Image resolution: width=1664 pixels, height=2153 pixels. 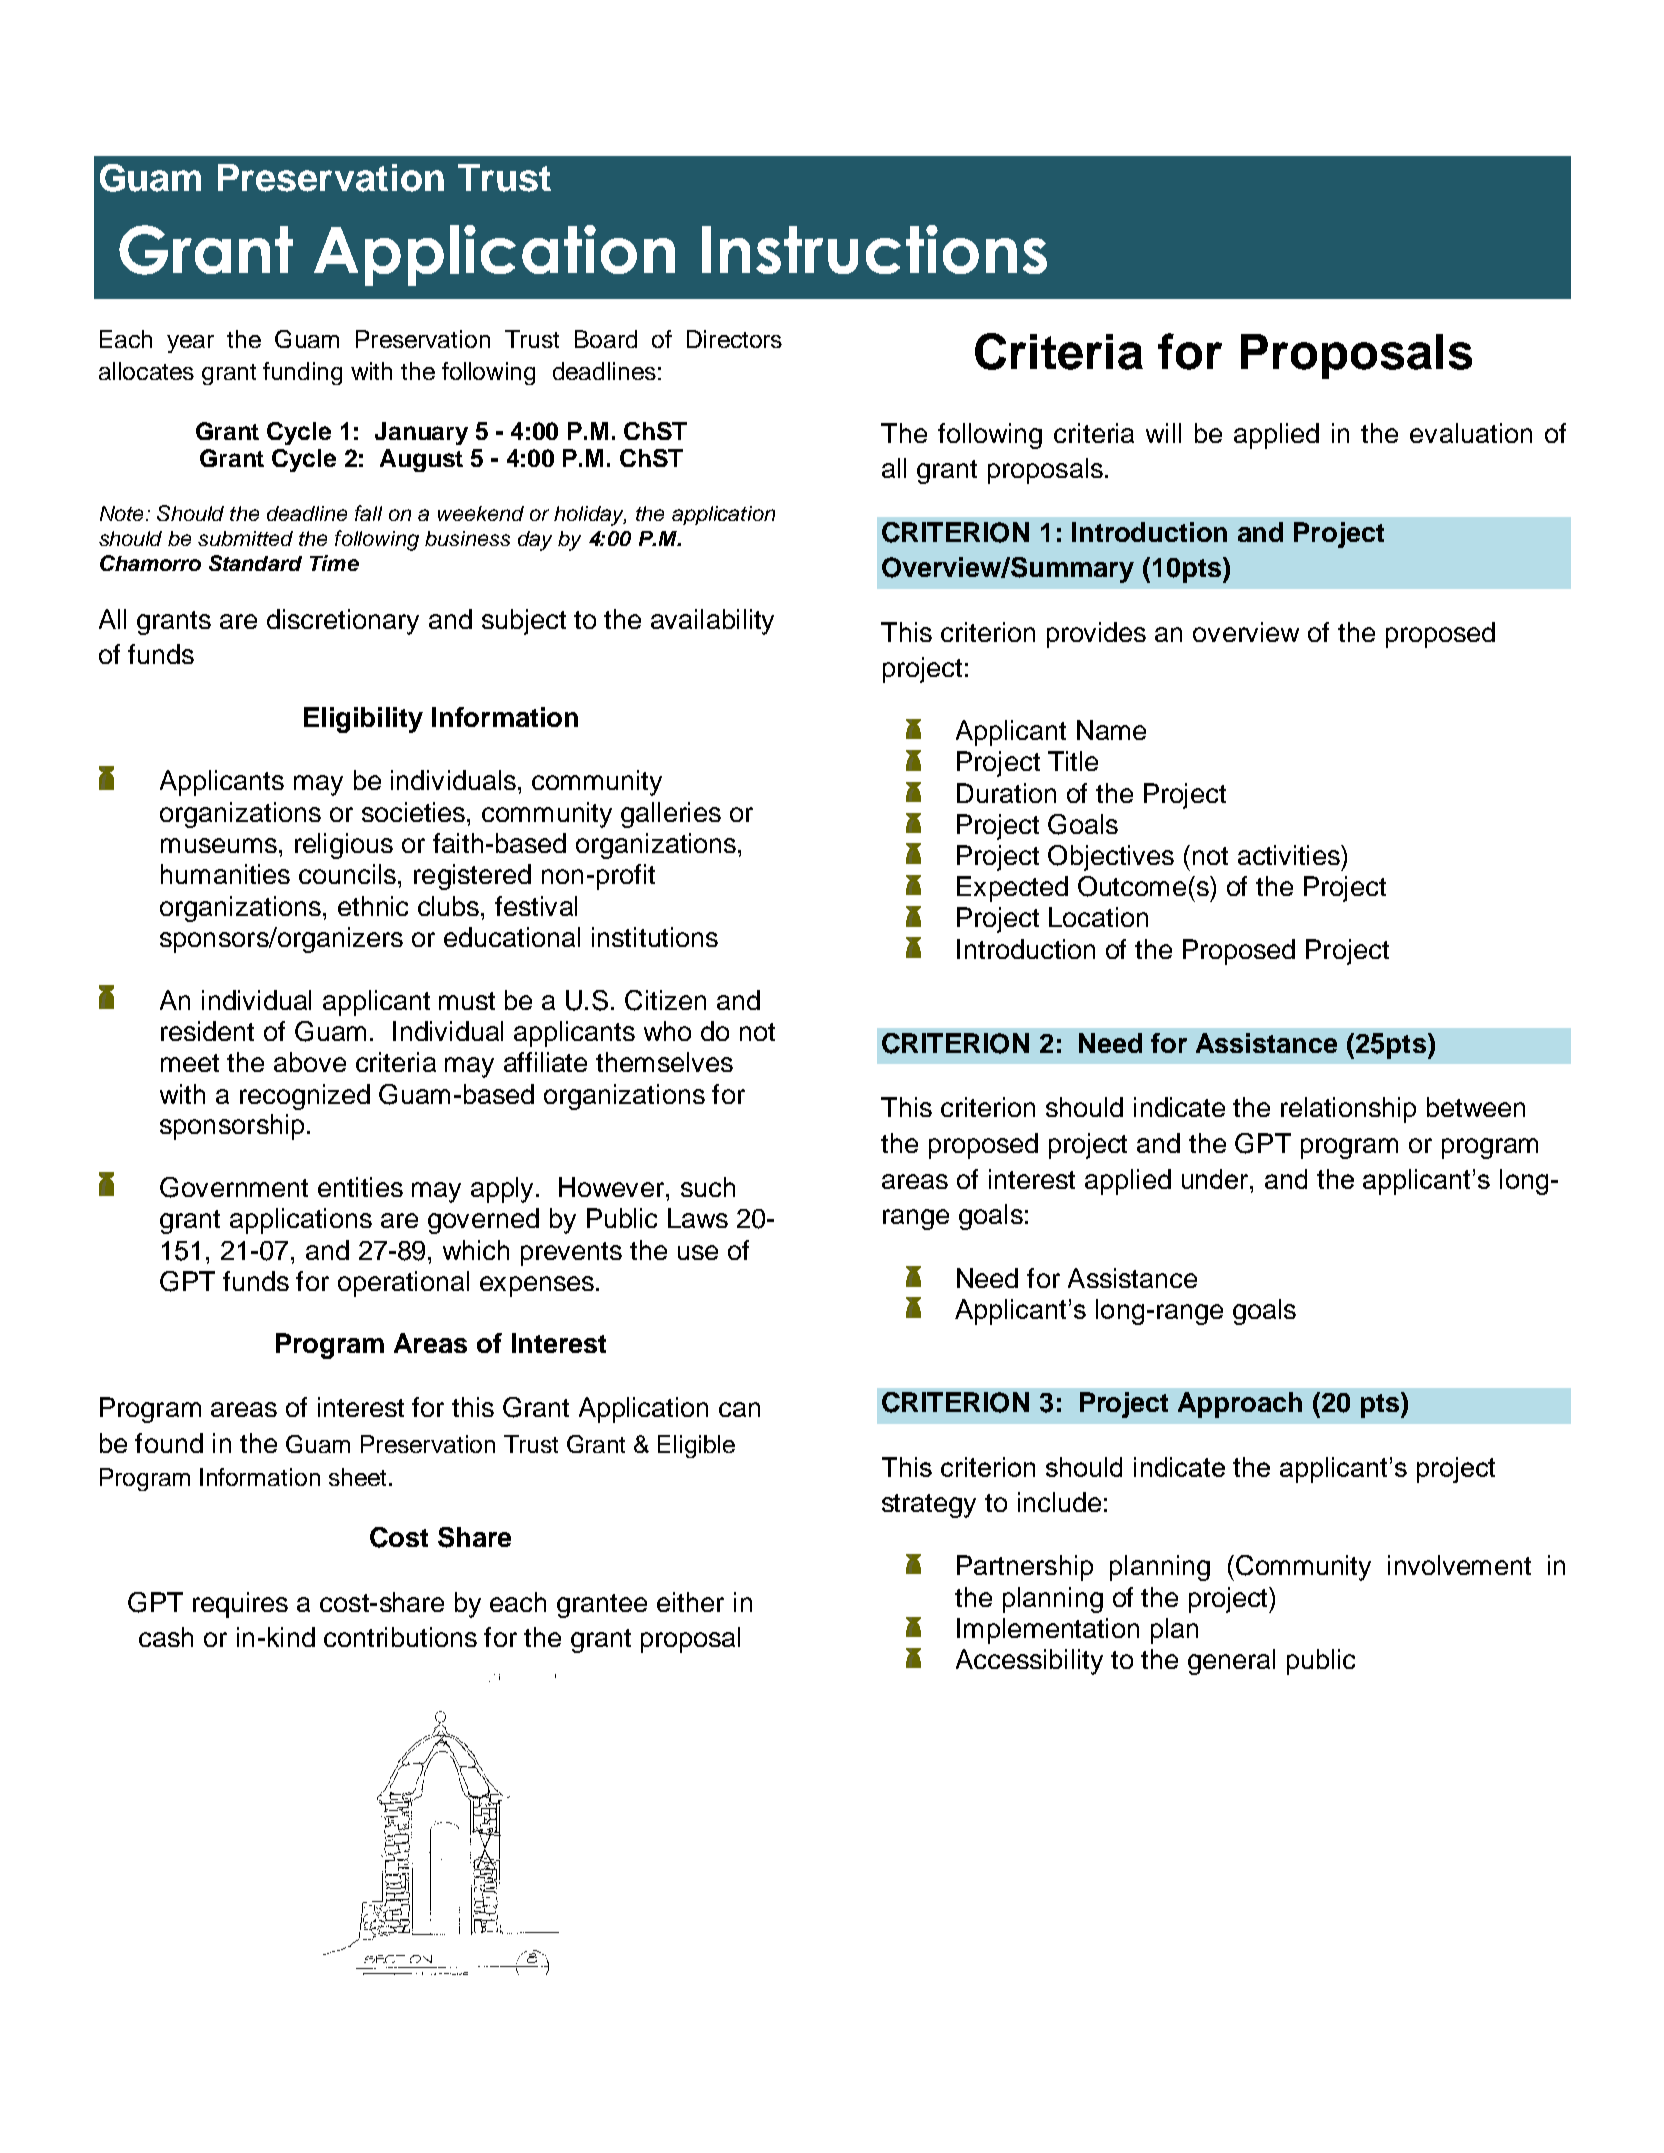 What do you see at coordinates (255, 563) in the page?
I see `Standard` at bounding box center [255, 563].
